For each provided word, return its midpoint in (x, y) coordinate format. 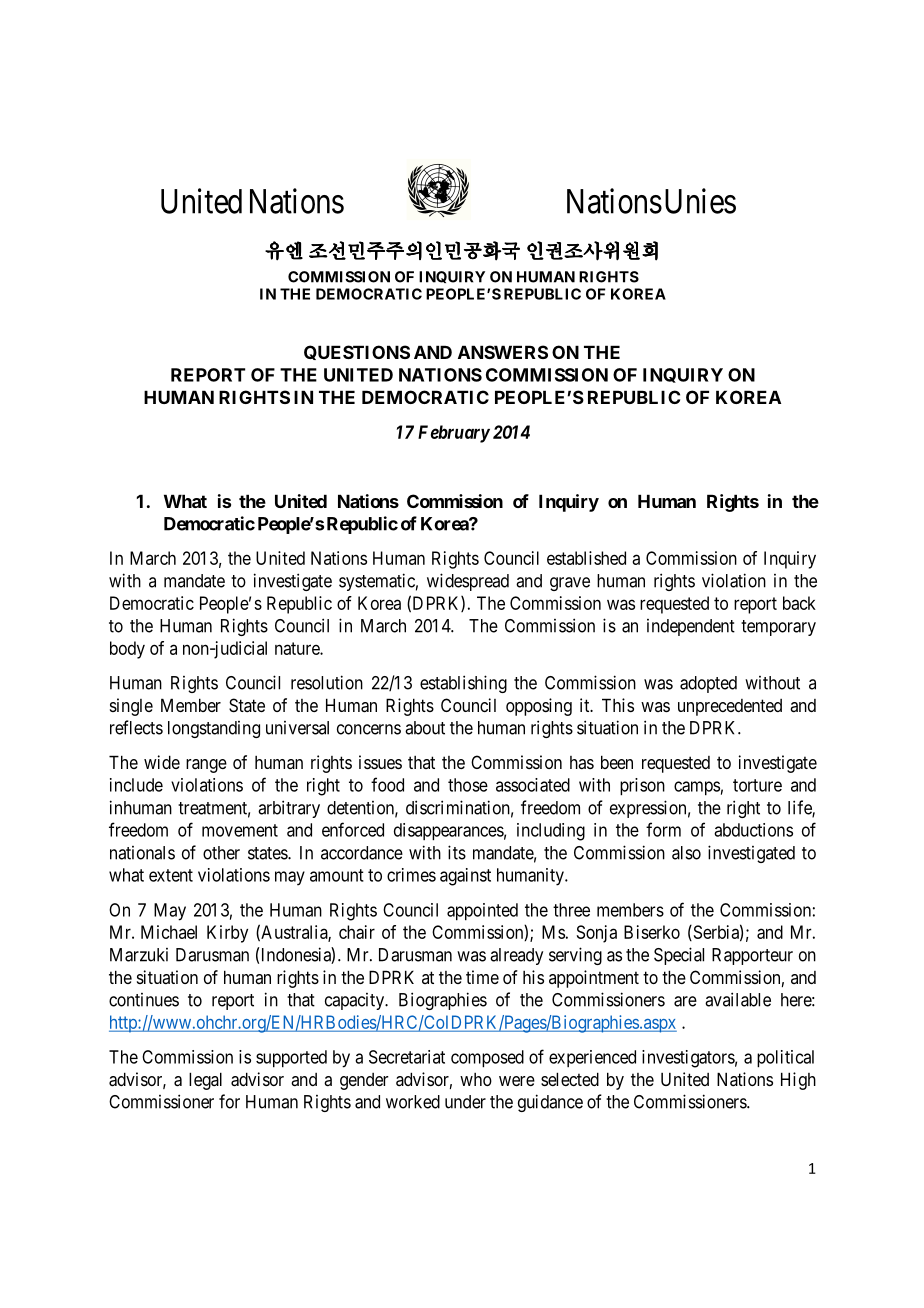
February (454, 434)
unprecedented (730, 707)
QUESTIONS (357, 352)
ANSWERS (503, 352)
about (425, 728)
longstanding (214, 729)
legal (205, 1081)
